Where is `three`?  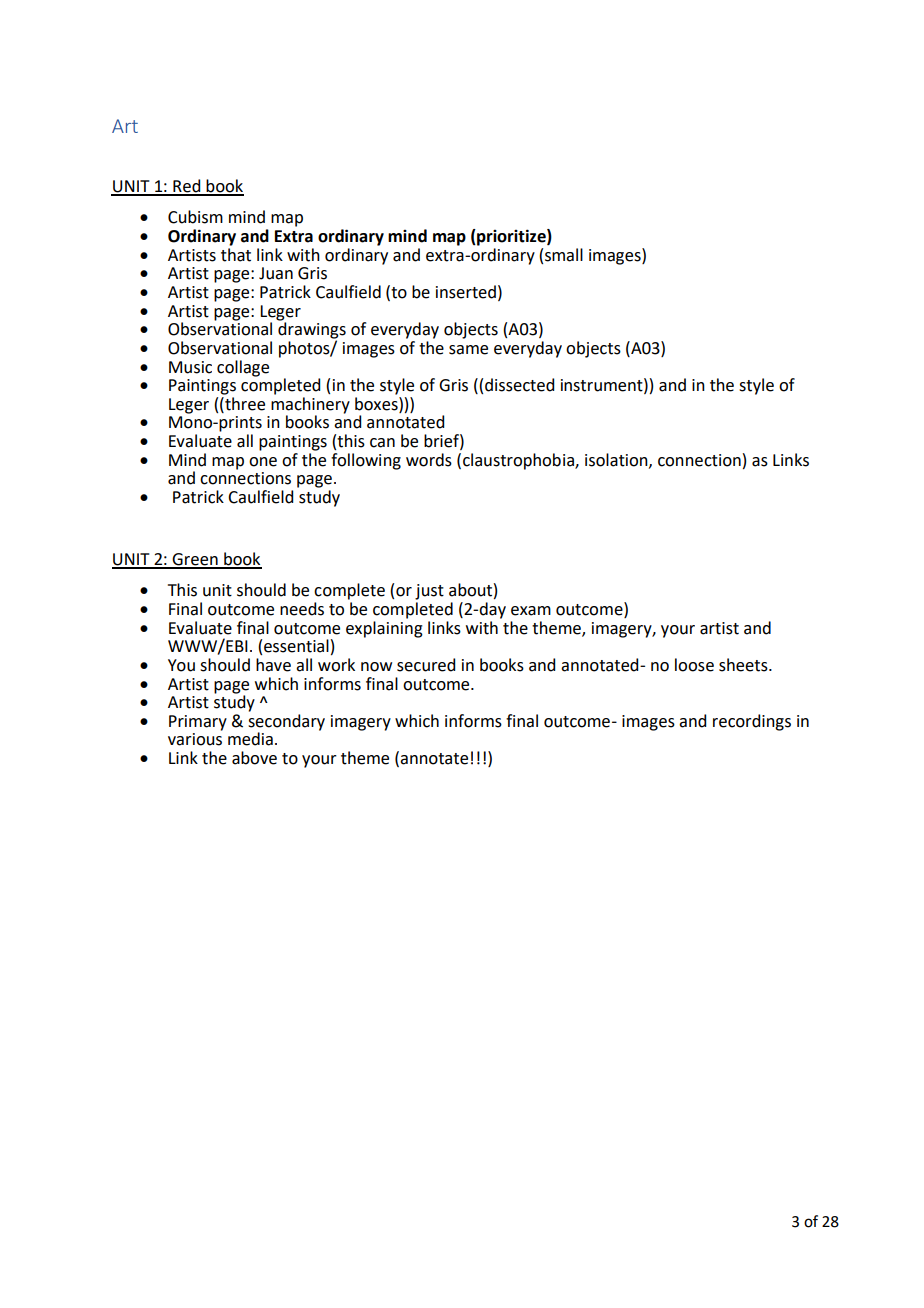
three is located at coordinates (244, 404).
